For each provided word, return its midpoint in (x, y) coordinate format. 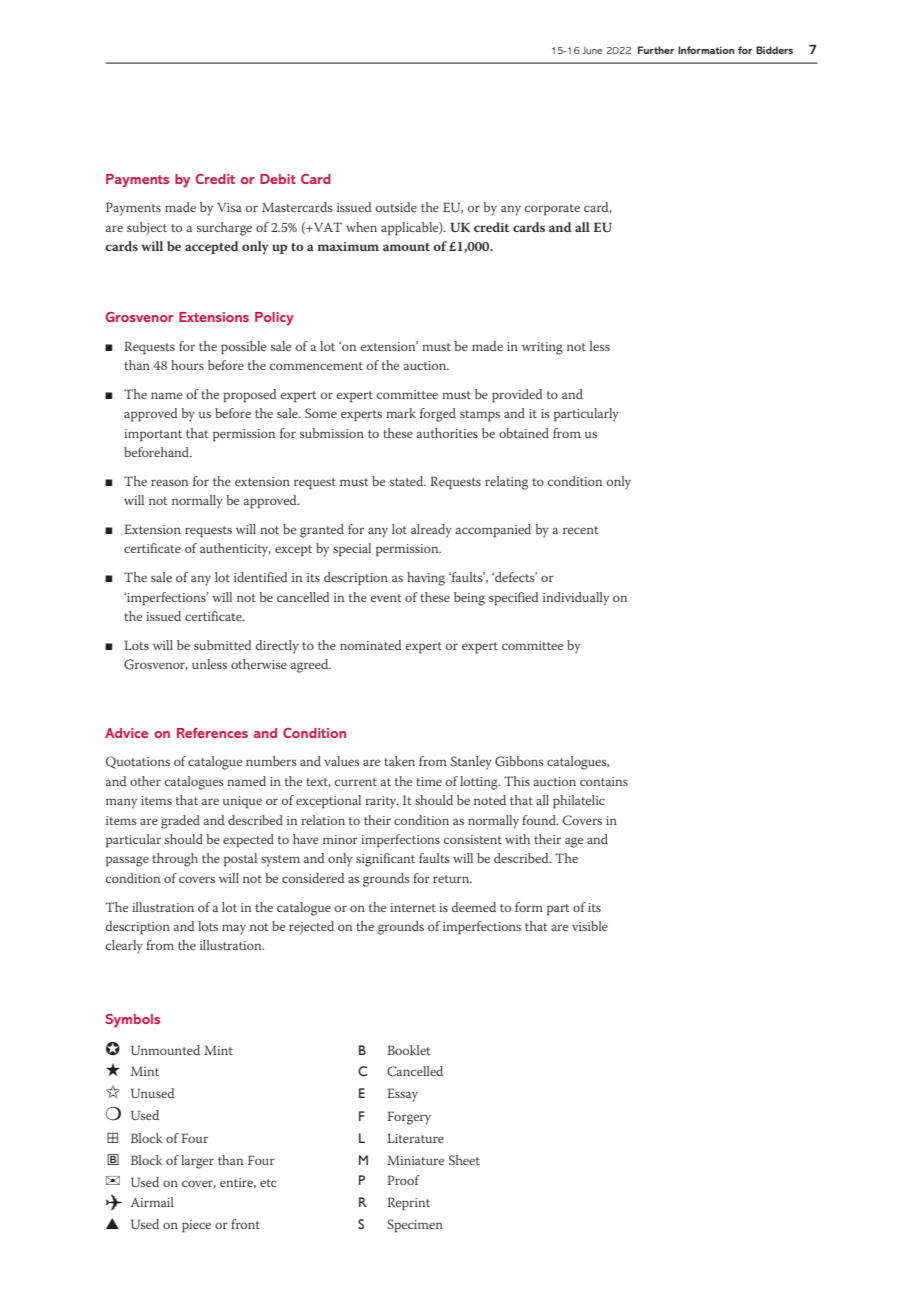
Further (656, 50)
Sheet (464, 1160)
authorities (447, 433)
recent (581, 530)
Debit (278, 179)
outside (396, 207)
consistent (473, 839)
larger (197, 1162)
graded (180, 822)
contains (604, 781)
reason (169, 482)
